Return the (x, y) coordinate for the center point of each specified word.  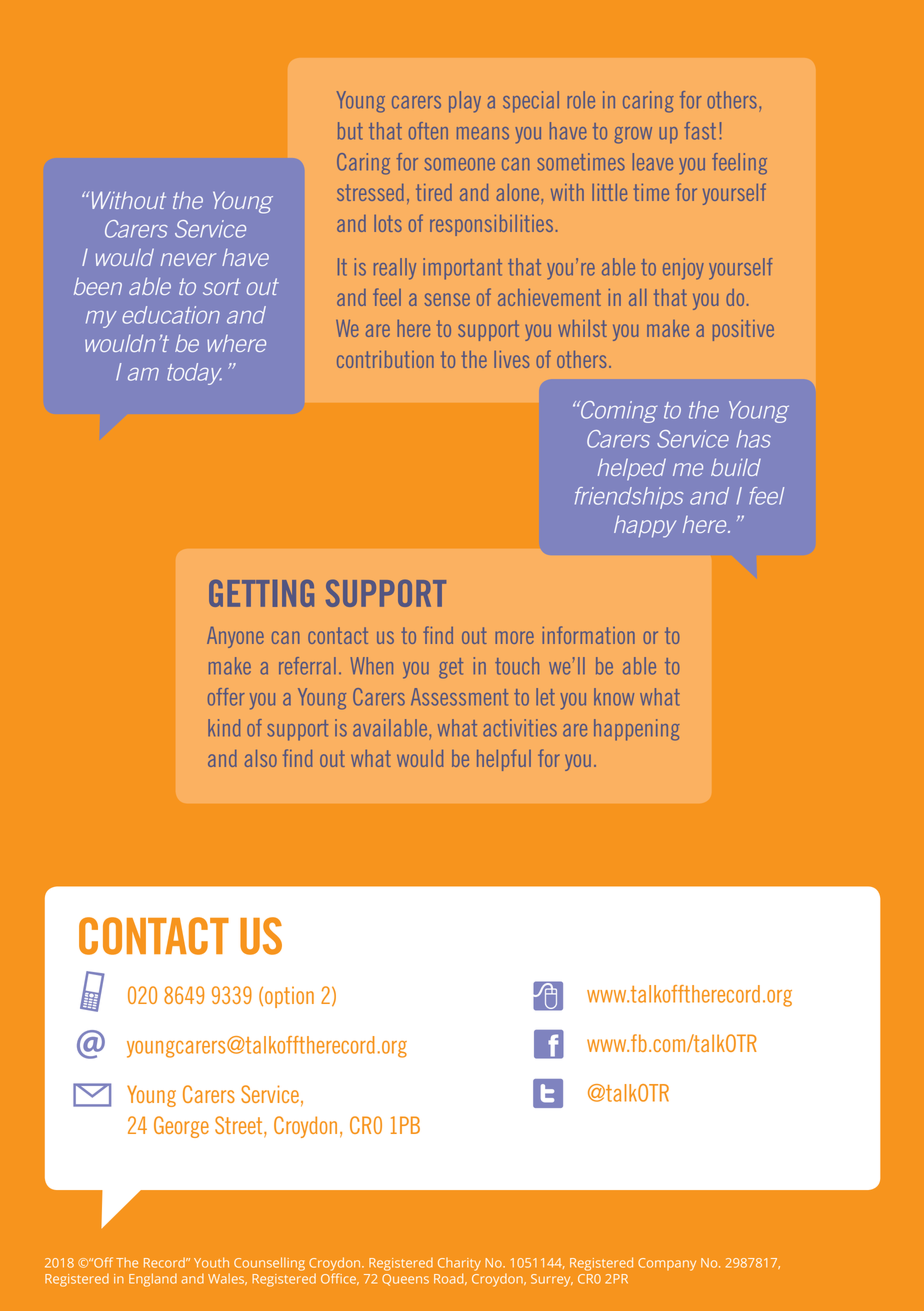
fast (700, 131)
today (194, 374)
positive (743, 330)
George (181, 1127)
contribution (385, 359)
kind (224, 728)
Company (667, 1264)
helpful (504, 760)
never (188, 259)
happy (645, 526)
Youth (211, 1262)
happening (636, 730)
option (289, 997)
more (515, 637)
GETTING (261, 593)
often (428, 131)
